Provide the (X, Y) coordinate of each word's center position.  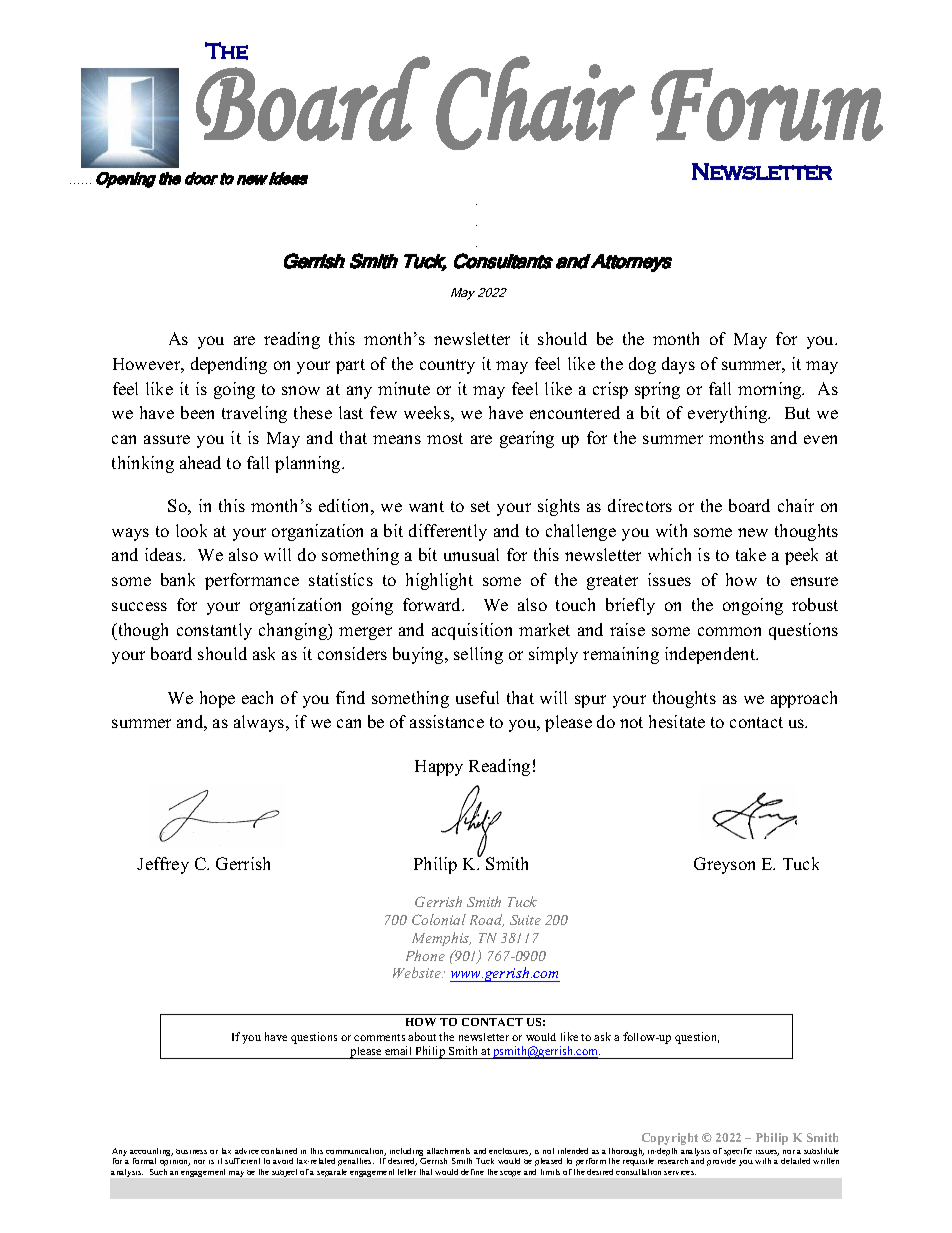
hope (217, 699)
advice (247, 1151)
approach (804, 699)
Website (418, 972)
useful (477, 697)
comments (379, 1037)
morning (771, 390)
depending (229, 365)
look (191, 530)
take (751, 554)
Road (487, 920)
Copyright (670, 1139)
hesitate (677, 721)
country (447, 366)
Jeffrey (163, 865)
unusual (471, 554)
